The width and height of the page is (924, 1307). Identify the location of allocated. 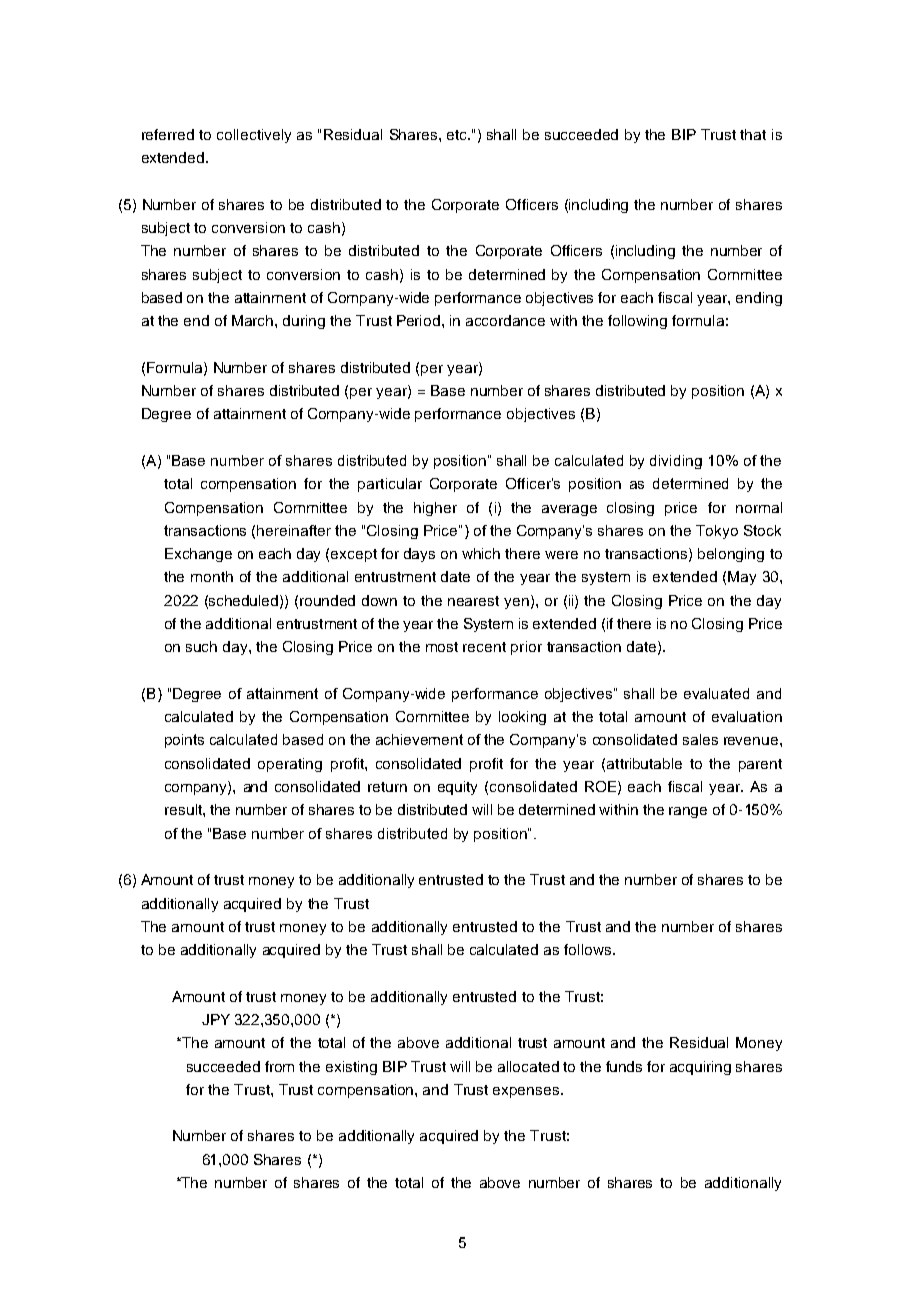
(528, 1066).
